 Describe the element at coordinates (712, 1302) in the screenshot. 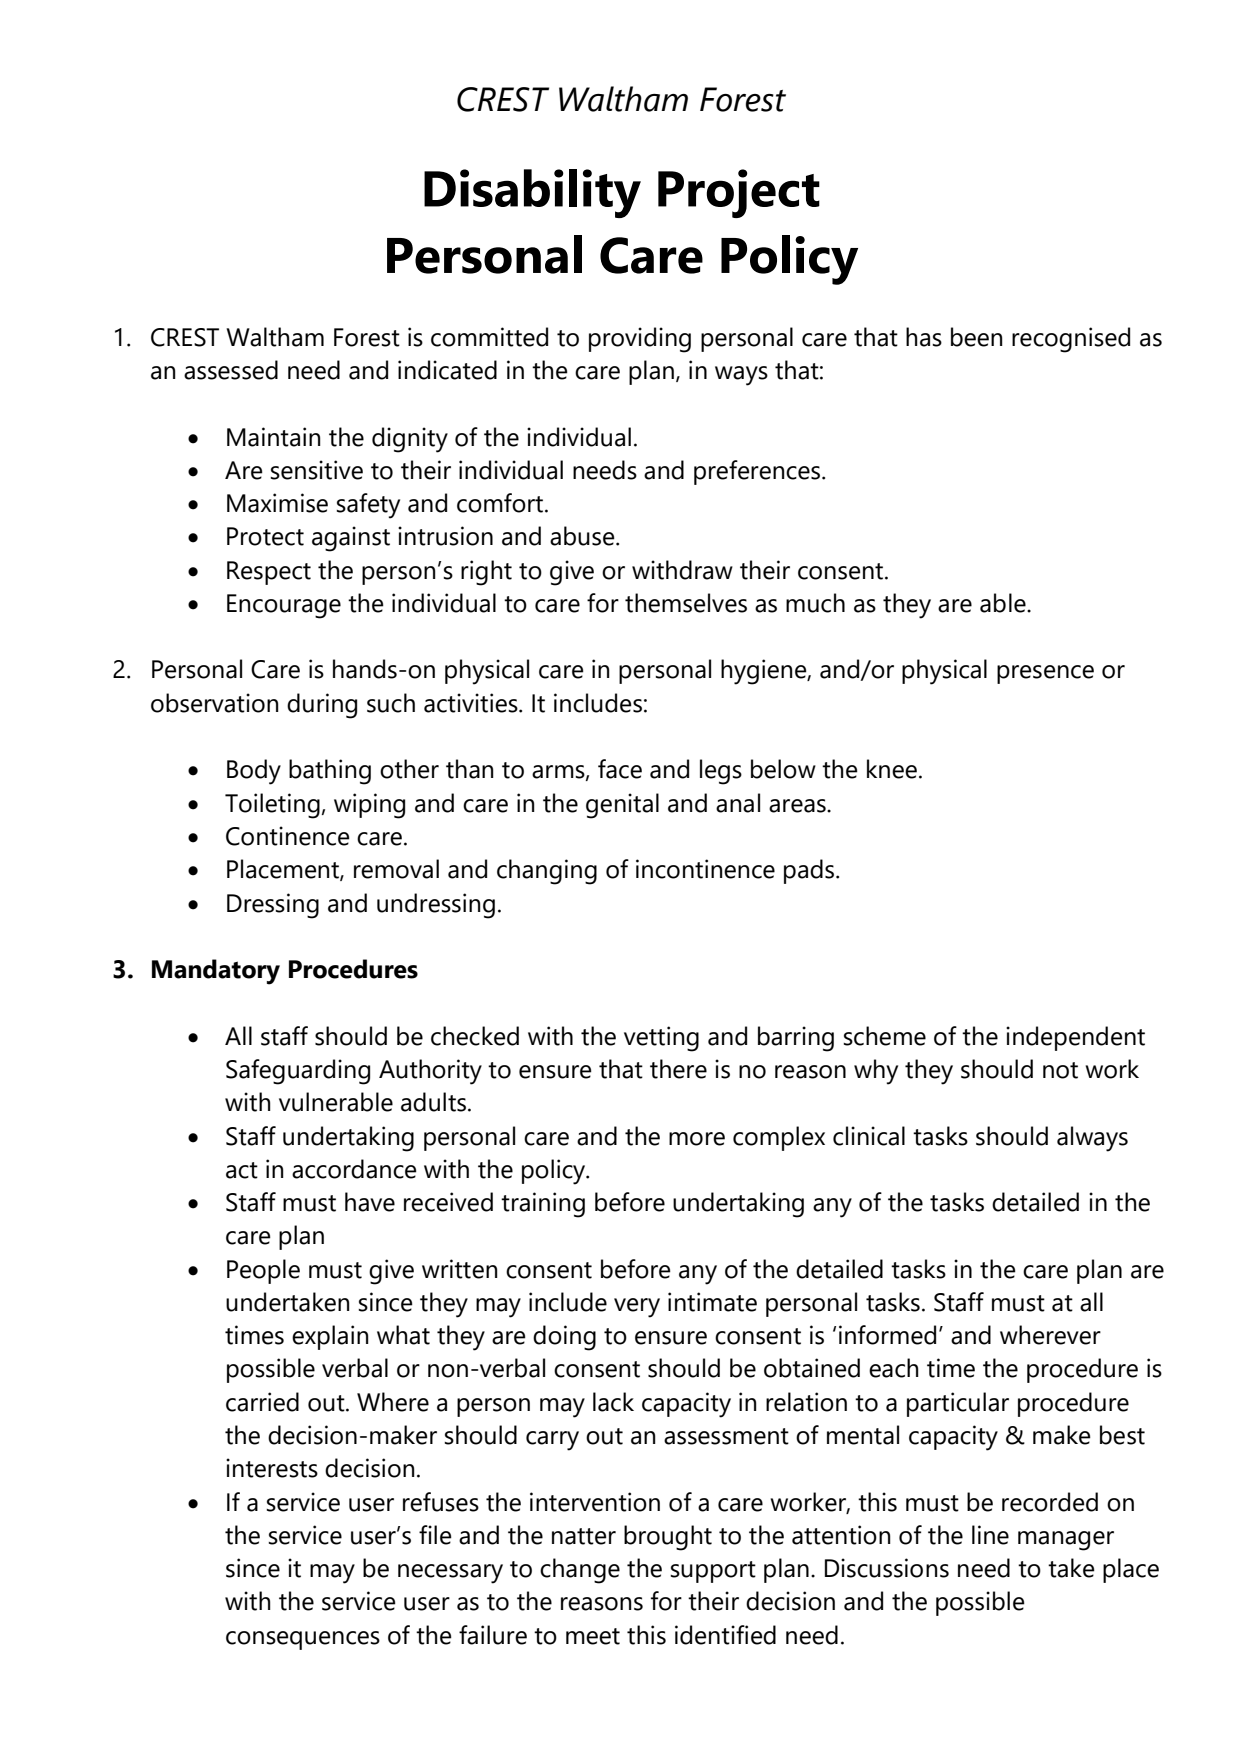

I see `intimate` at that location.
